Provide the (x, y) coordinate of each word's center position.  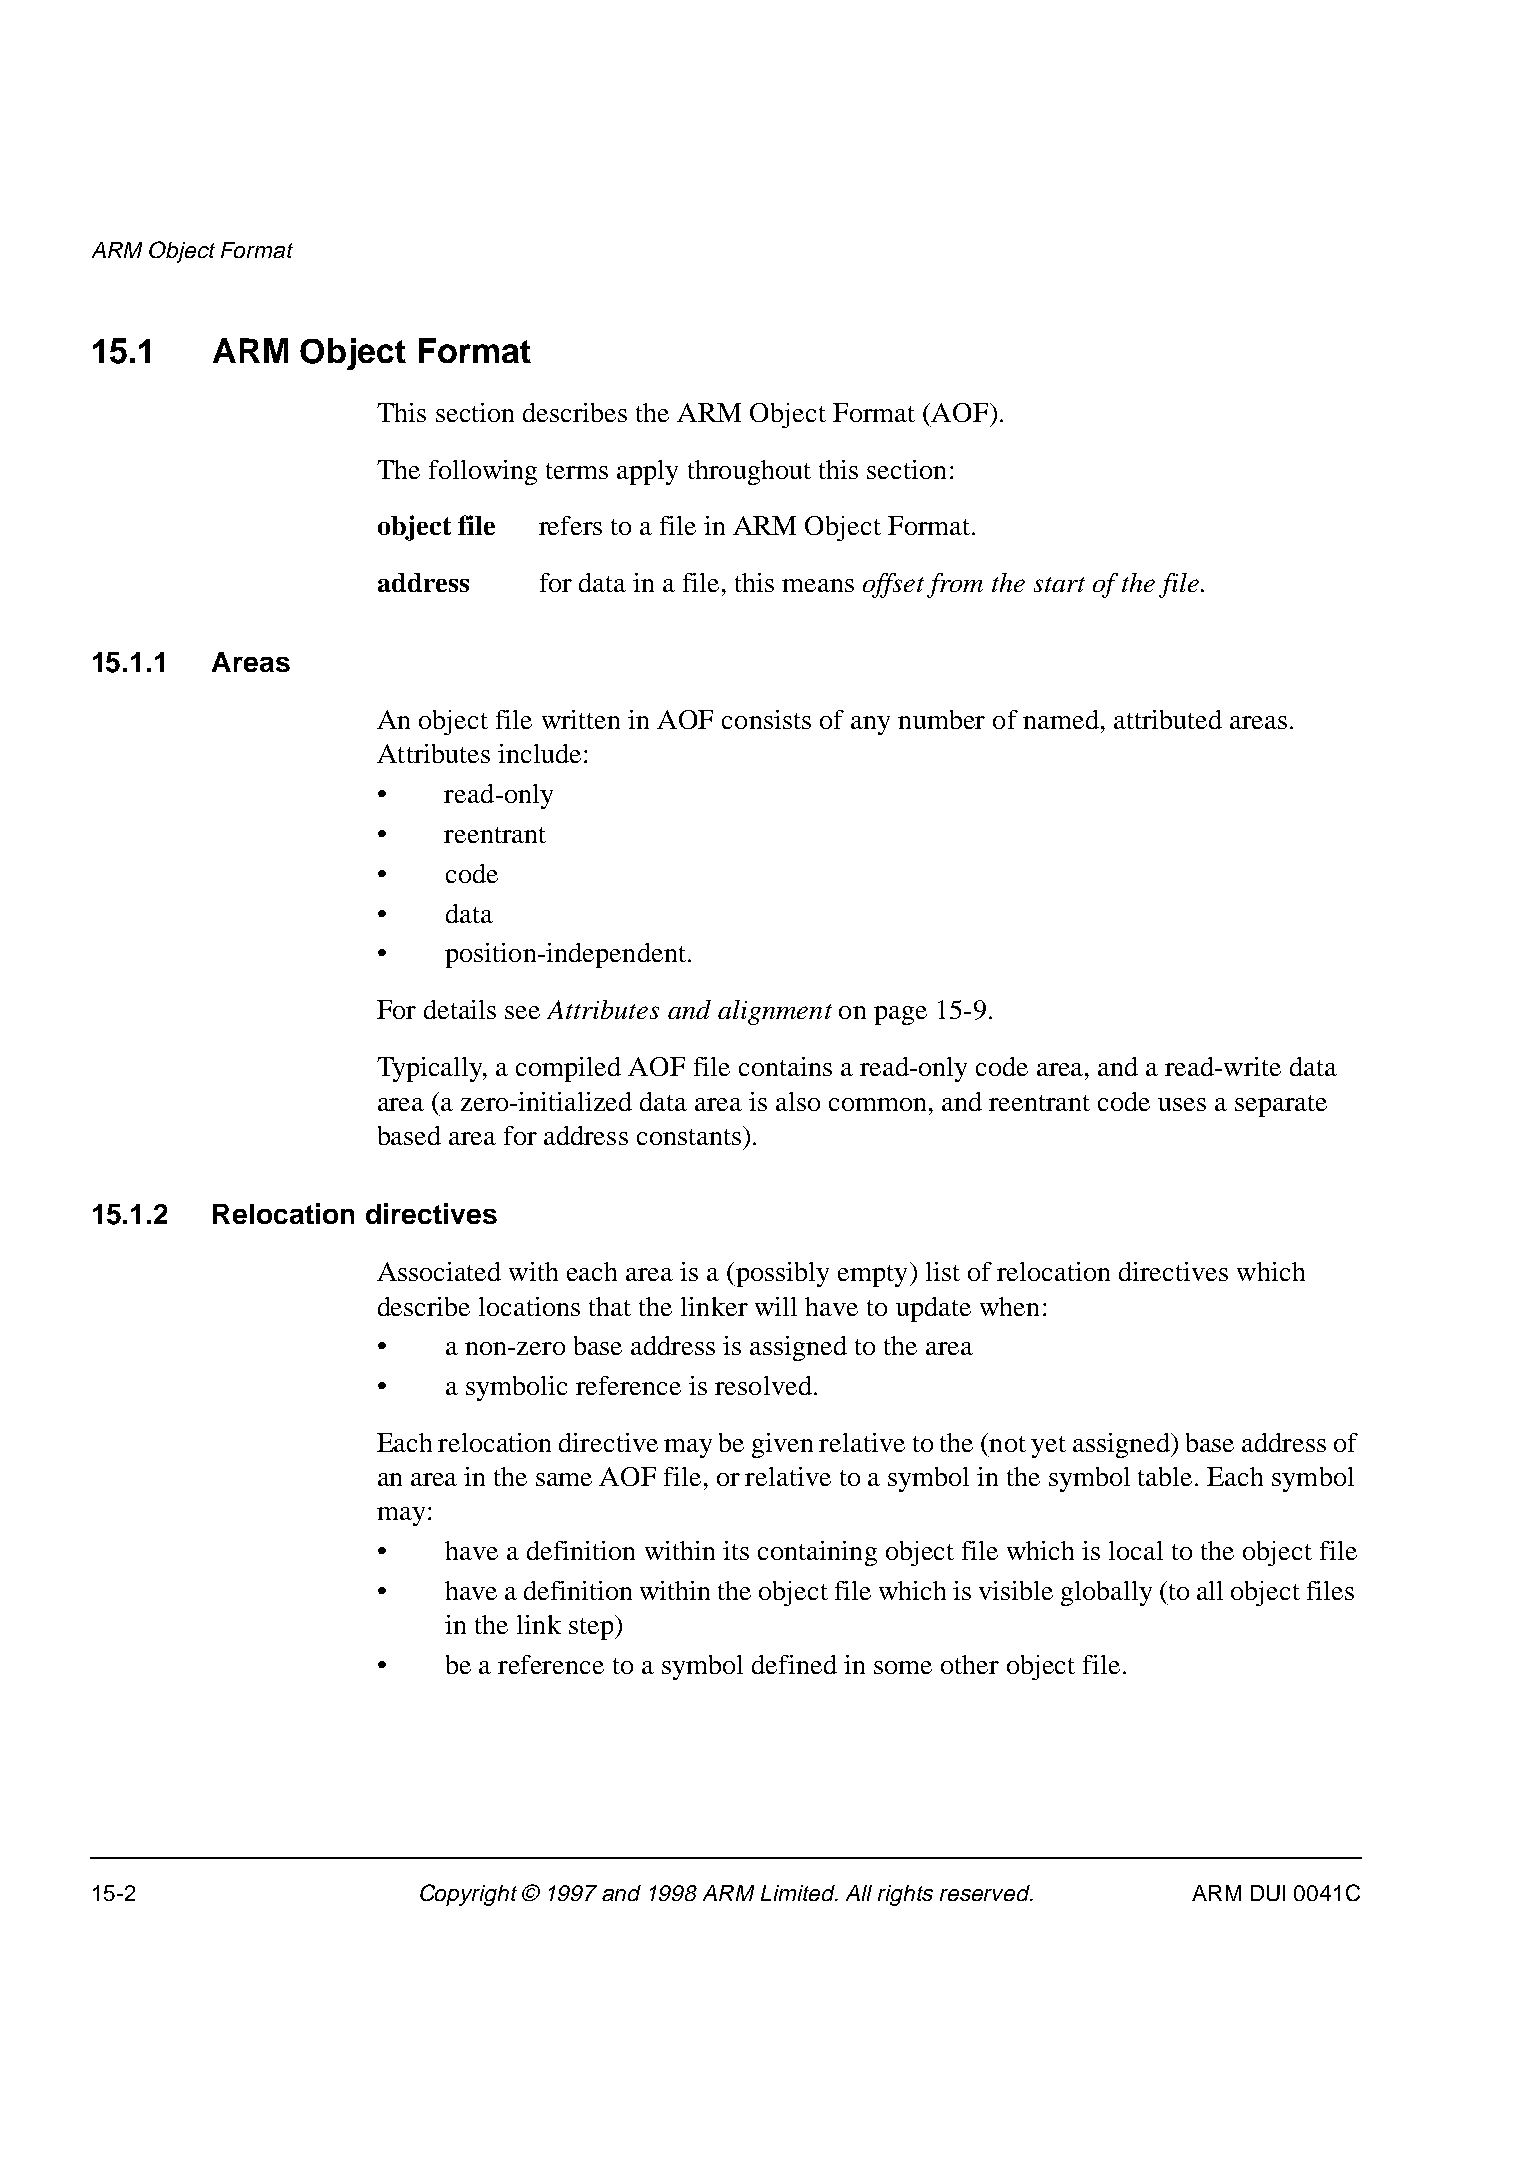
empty (872, 1276)
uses (1182, 1104)
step (591, 1629)
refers (570, 525)
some (903, 1667)
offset (893, 585)
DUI (1268, 1893)
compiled (568, 1069)
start (1059, 584)
